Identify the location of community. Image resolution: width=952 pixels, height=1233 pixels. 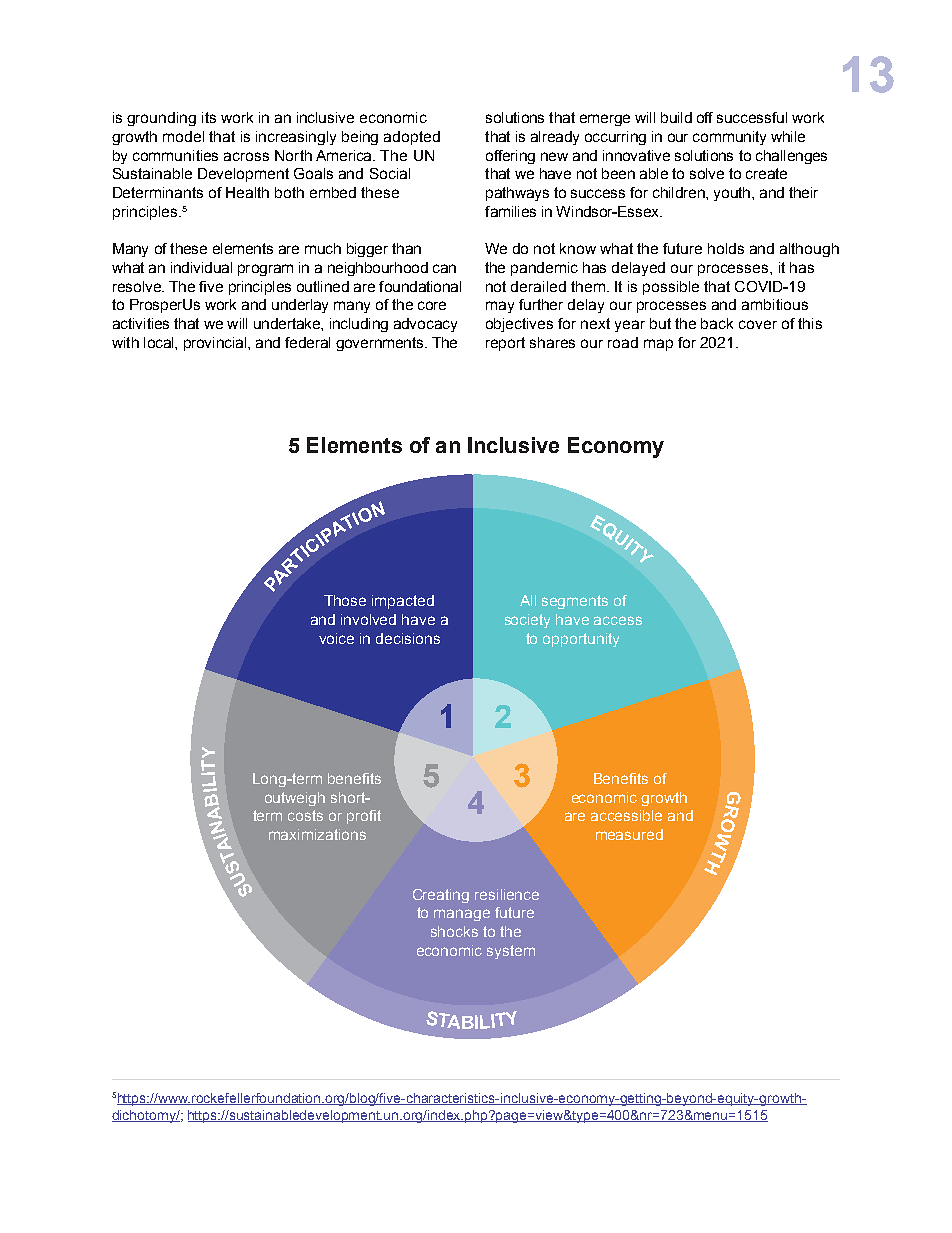
(729, 138).
